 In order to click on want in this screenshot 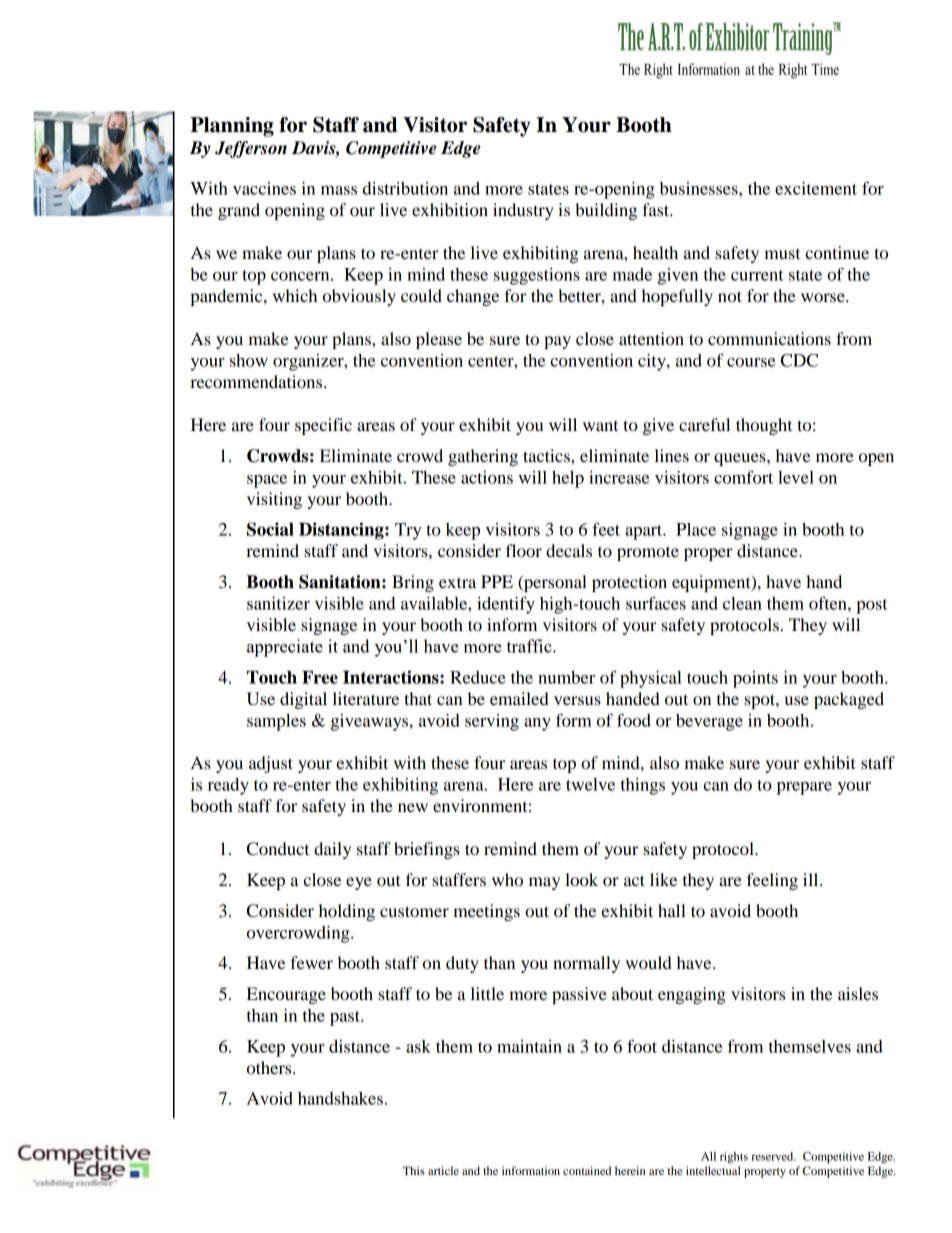, I will do `click(600, 426)`.
